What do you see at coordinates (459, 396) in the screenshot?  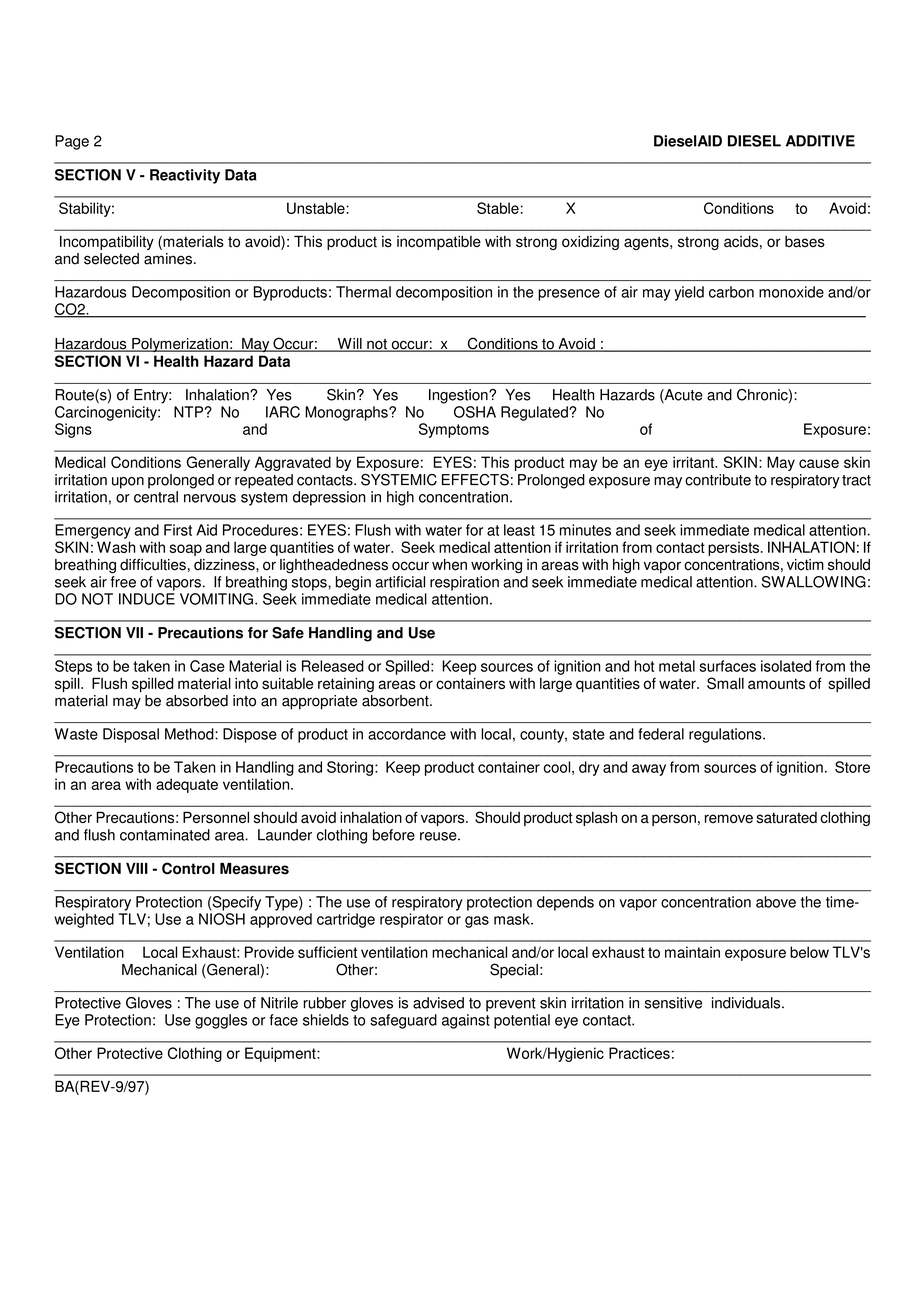 I see `Ingestion` at bounding box center [459, 396].
